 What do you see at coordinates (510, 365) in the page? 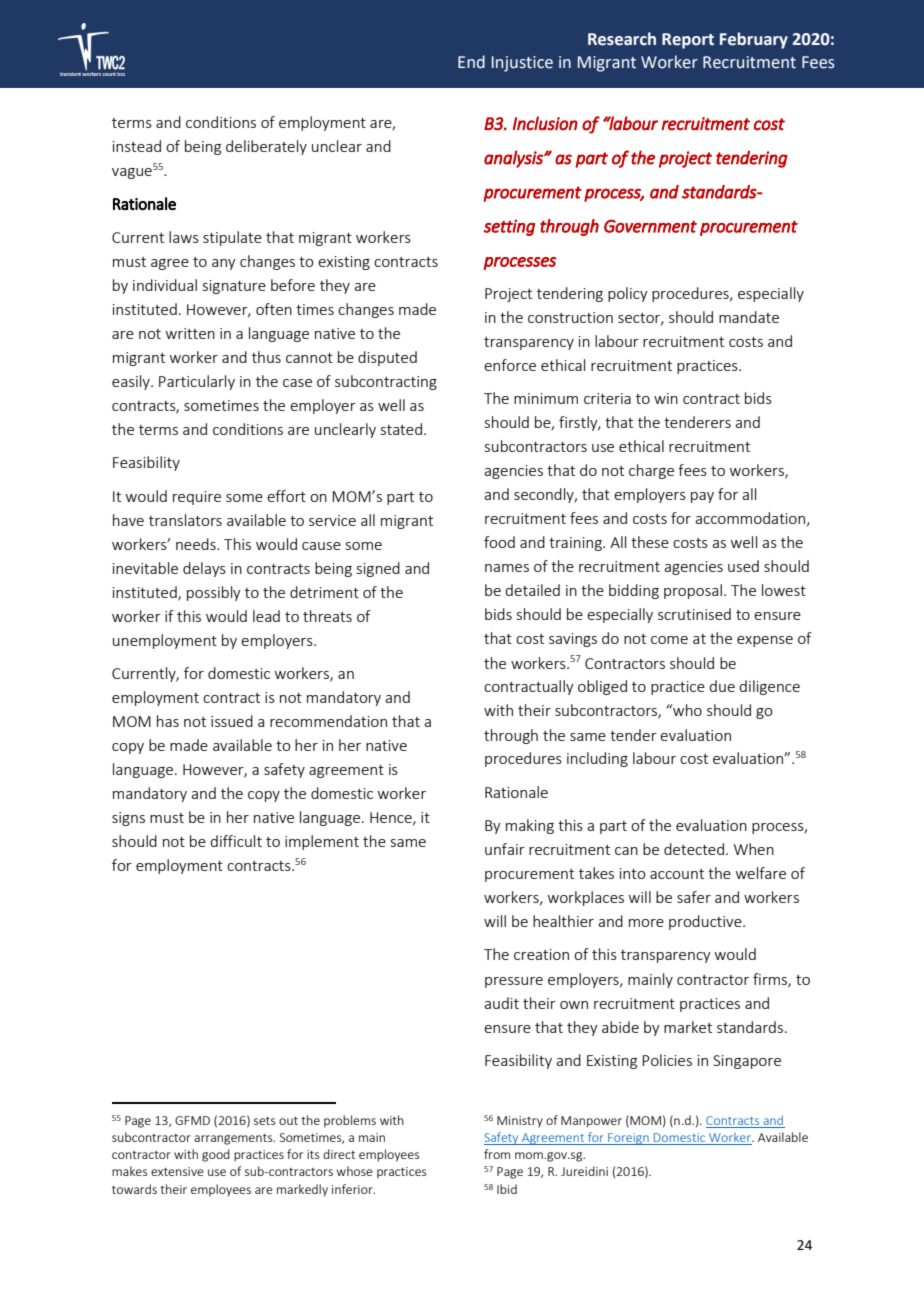
I see `enforce` at bounding box center [510, 365].
